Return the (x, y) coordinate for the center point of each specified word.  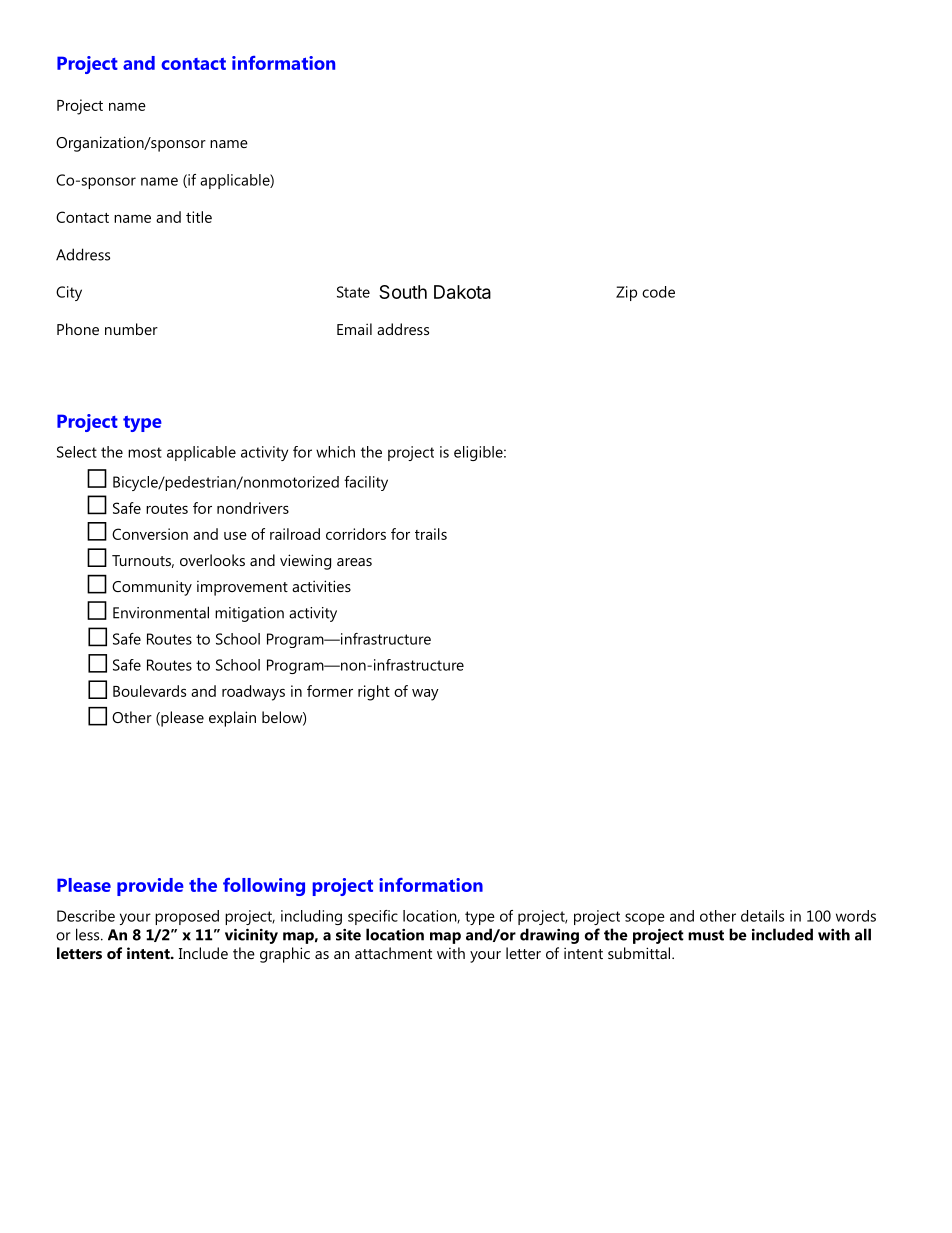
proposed (187, 917)
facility (366, 483)
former (330, 691)
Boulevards (149, 691)
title (199, 217)
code (658, 292)
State (353, 292)
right (374, 693)
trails (431, 534)
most (145, 452)
